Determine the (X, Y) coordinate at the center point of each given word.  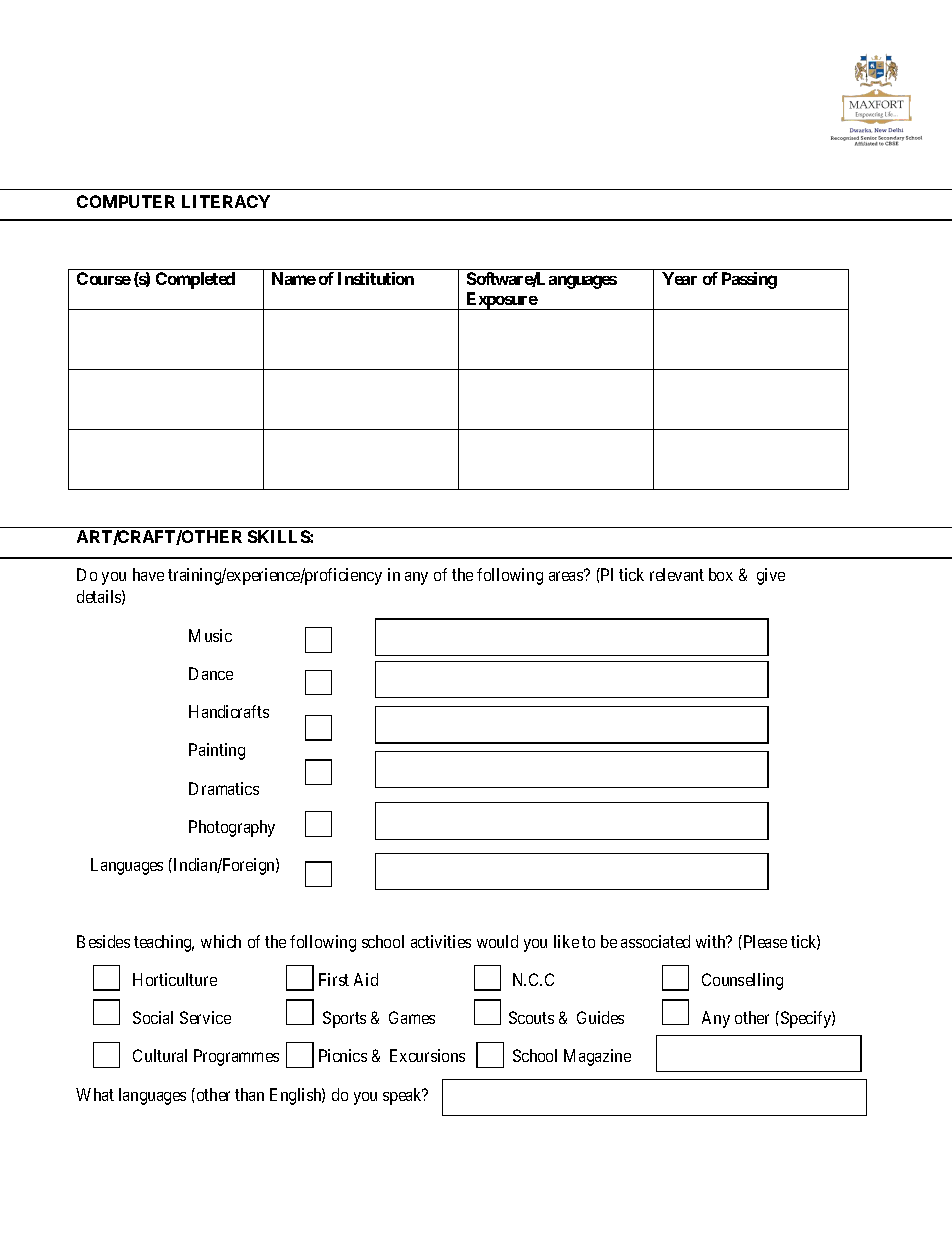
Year (679, 278)
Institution (376, 278)
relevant (677, 574)
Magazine (597, 1057)
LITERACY (226, 201)
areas (566, 576)
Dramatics (224, 788)
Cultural (160, 1055)
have (148, 574)
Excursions (427, 1055)
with (712, 941)
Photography (232, 828)
